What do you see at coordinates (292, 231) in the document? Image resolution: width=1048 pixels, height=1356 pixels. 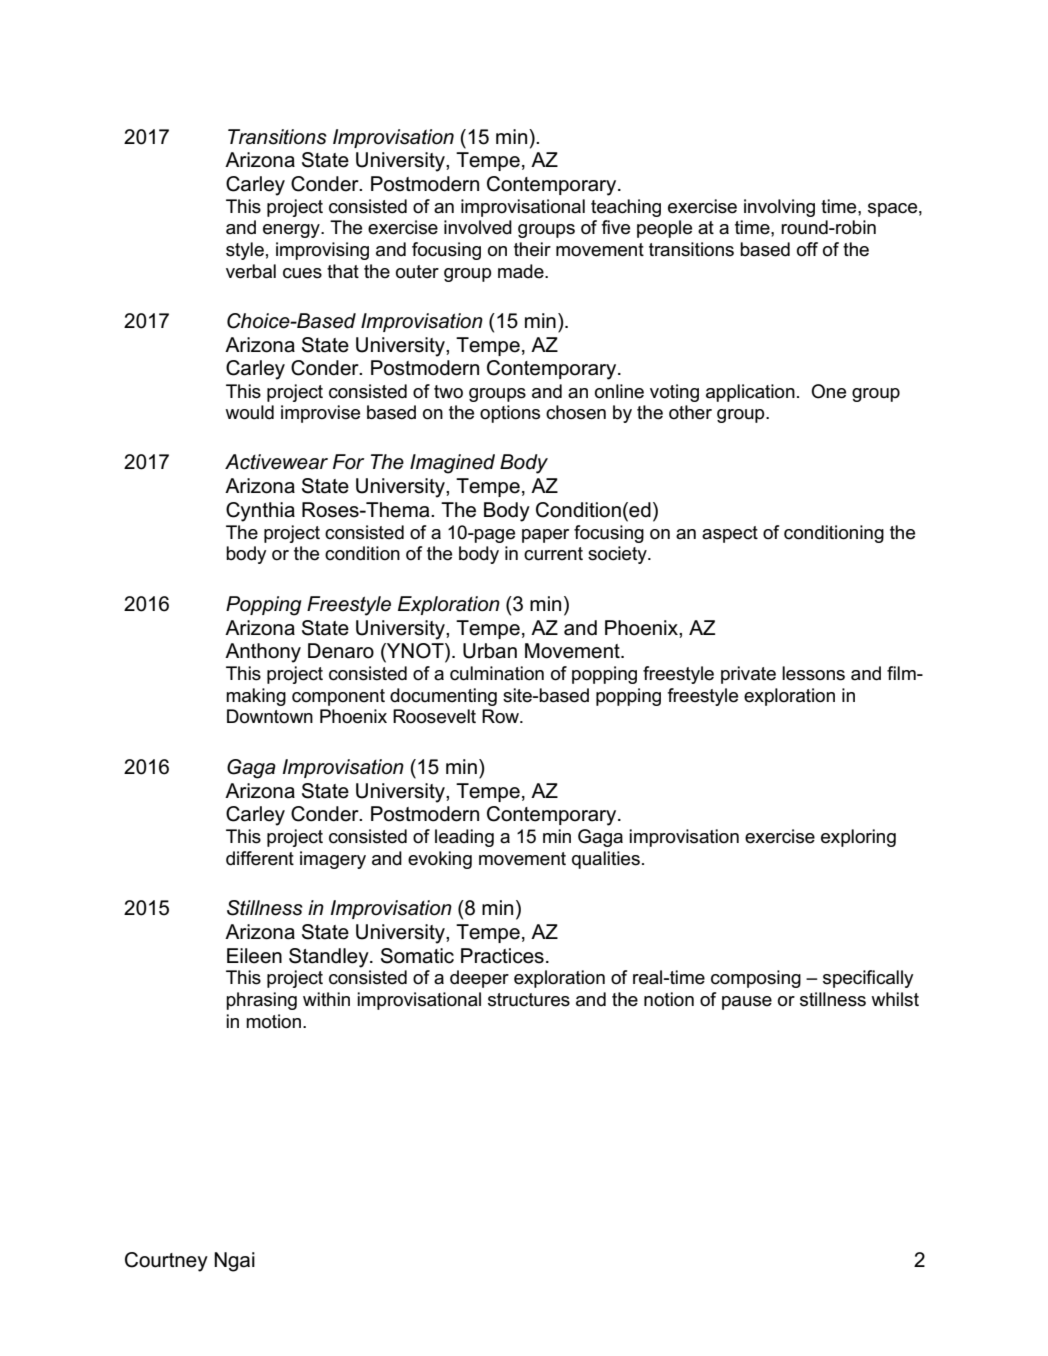 I see `energy` at bounding box center [292, 231].
